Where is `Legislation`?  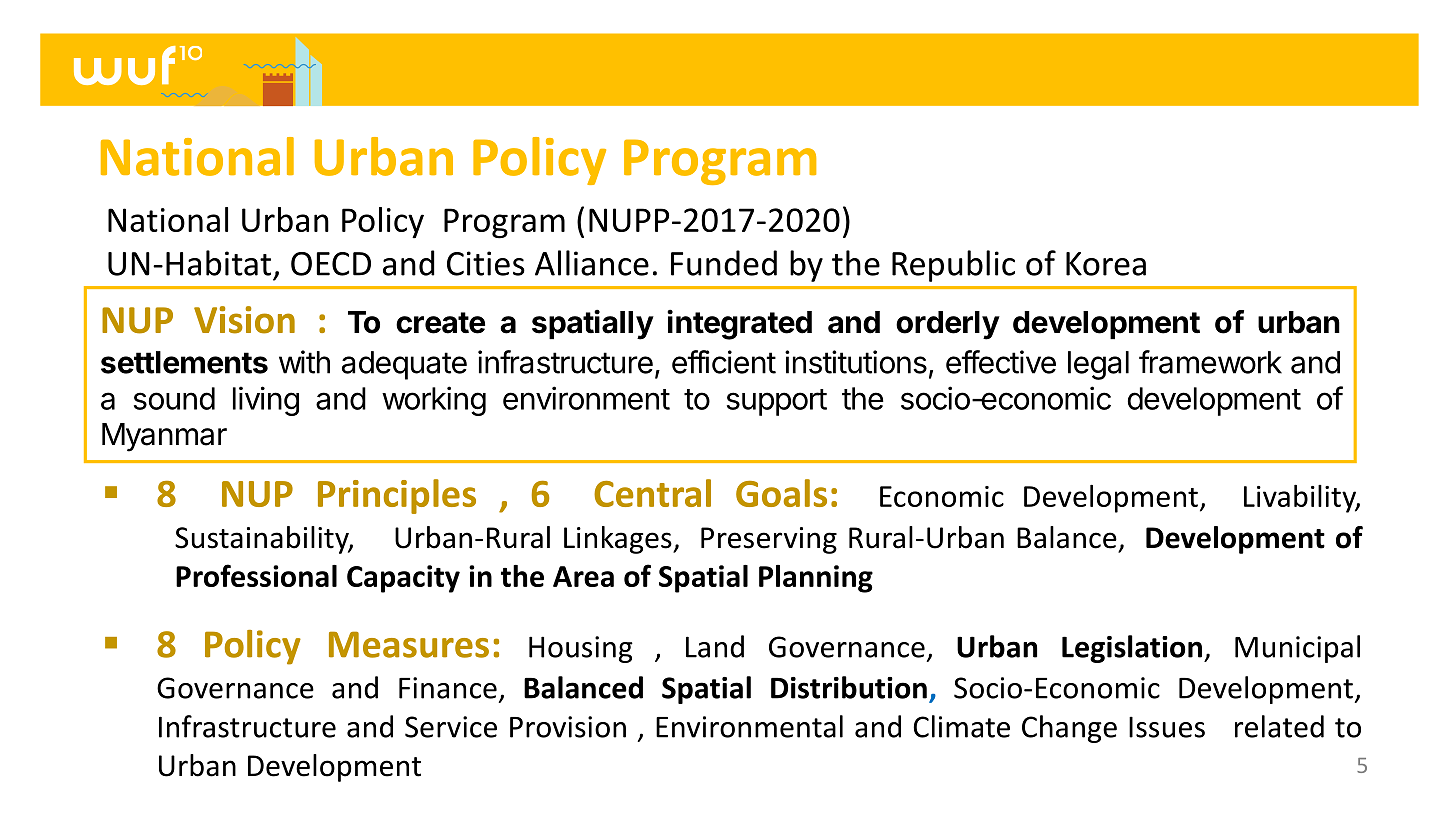
Legislation is located at coordinates (1132, 649).
